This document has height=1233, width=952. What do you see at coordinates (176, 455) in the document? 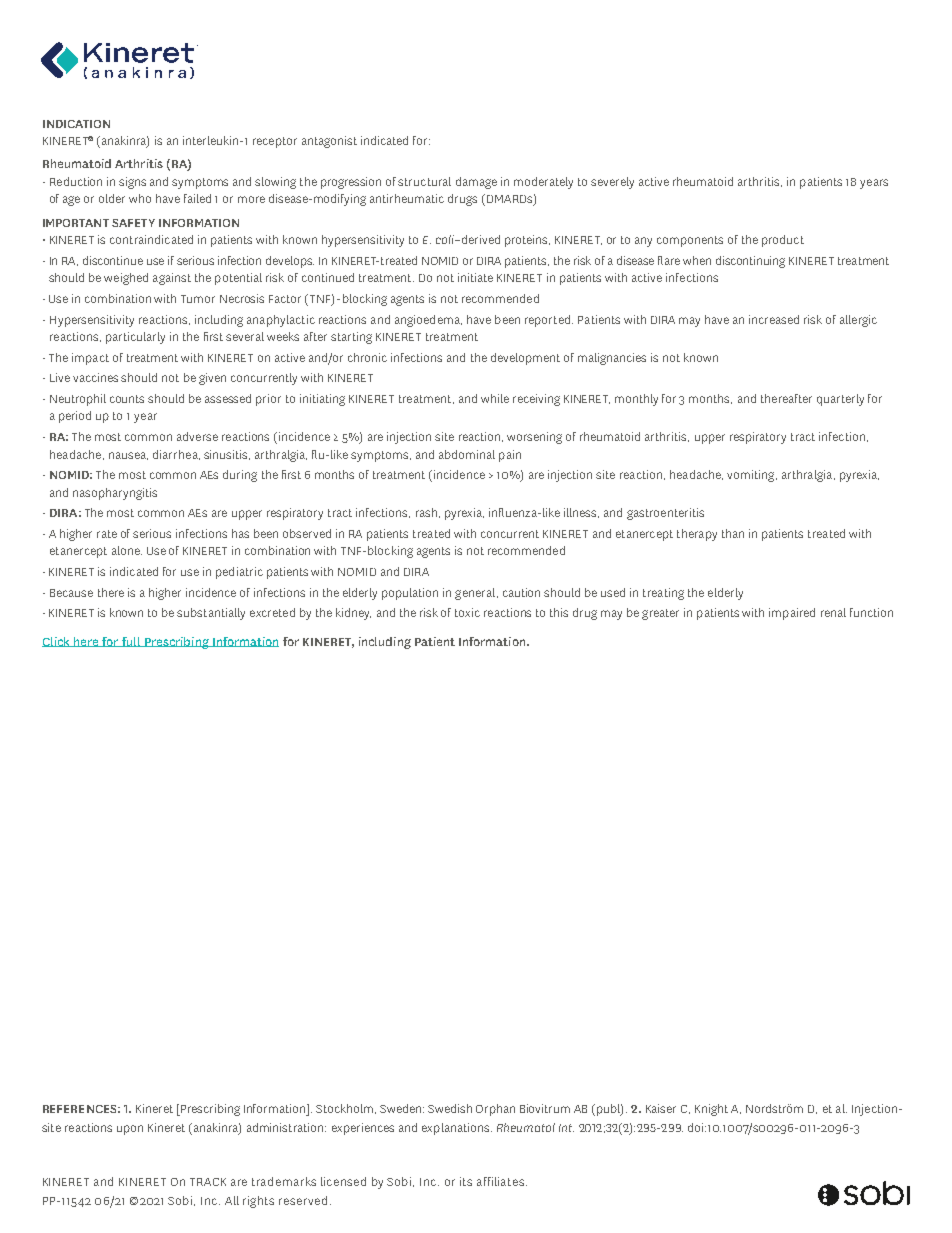
I see `diarrhea` at bounding box center [176, 455].
